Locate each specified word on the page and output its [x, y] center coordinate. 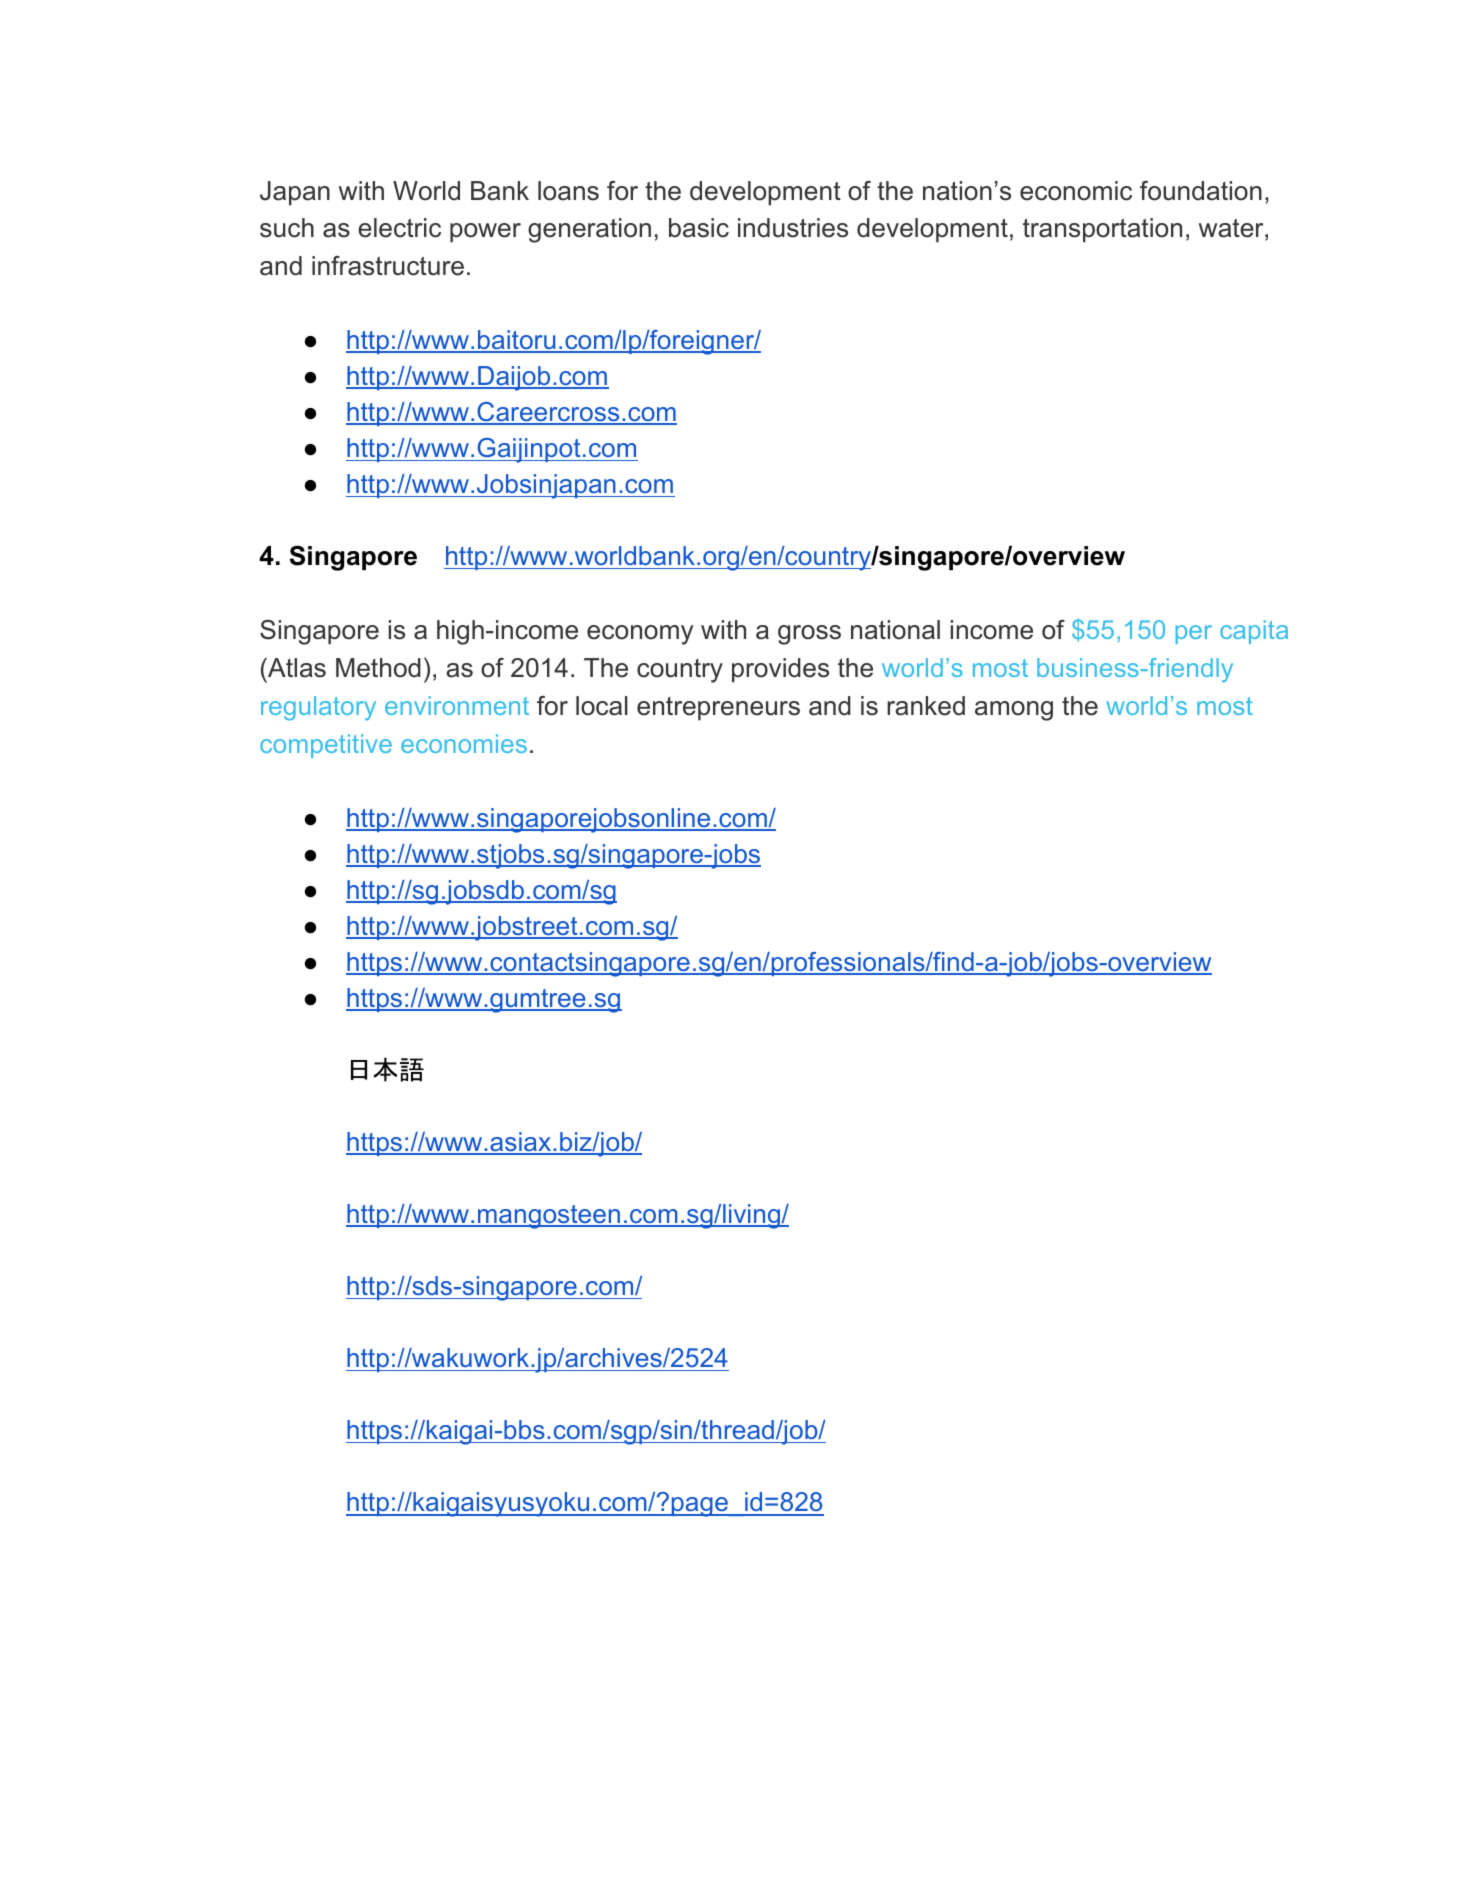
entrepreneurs [718, 709]
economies [464, 743]
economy [640, 635]
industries [793, 228]
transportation [1102, 230]
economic [1076, 191]
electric [399, 228]
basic [699, 228]
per [1194, 634]
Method [378, 668]
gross [809, 635]
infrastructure [388, 266]
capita [1254, 632]
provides [780, 670]
